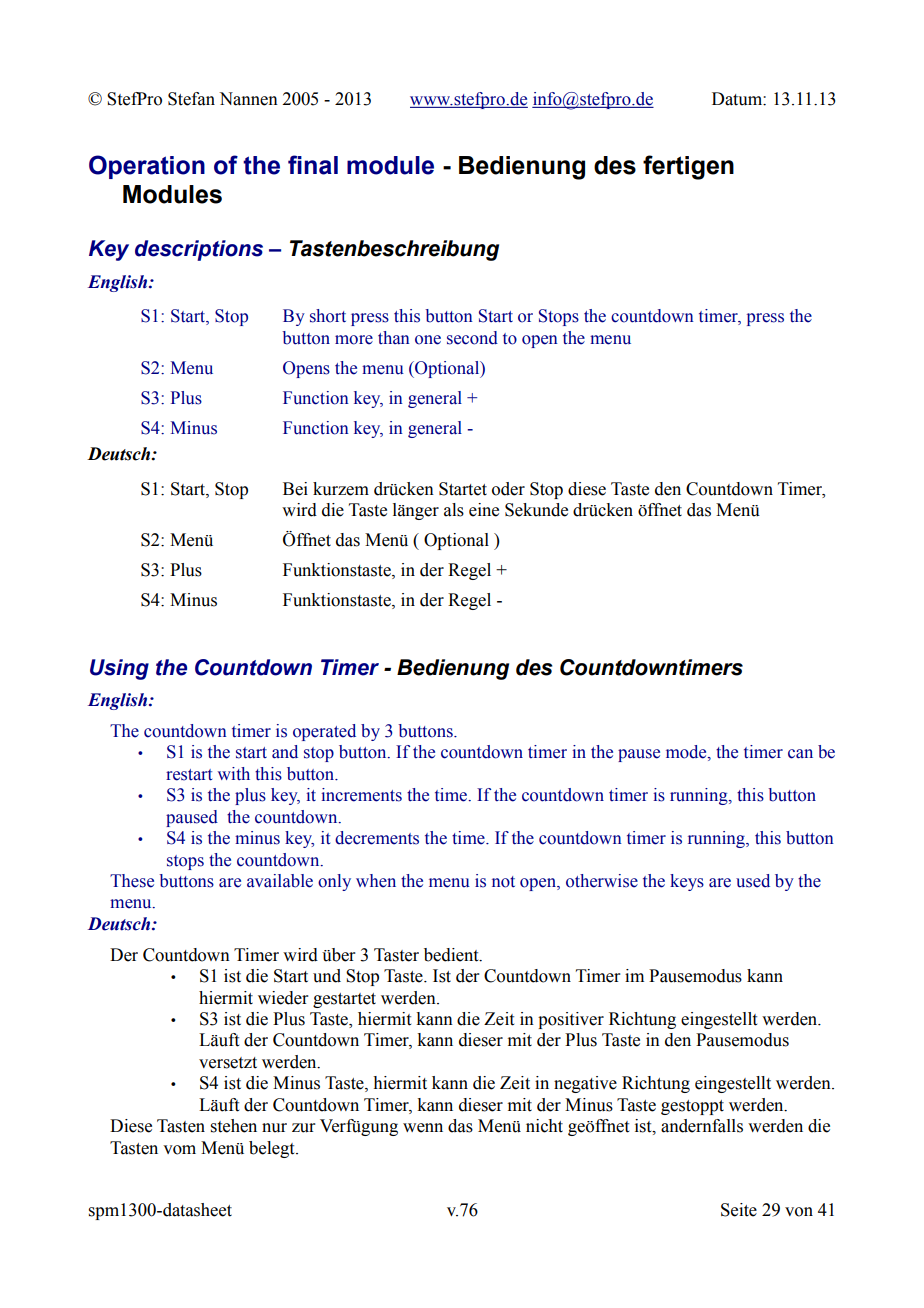 The image size is (924, 1308). What do you see at coordinates (503, 882) in the screenshot?
I see `not` at bounding box center [503, 882].
